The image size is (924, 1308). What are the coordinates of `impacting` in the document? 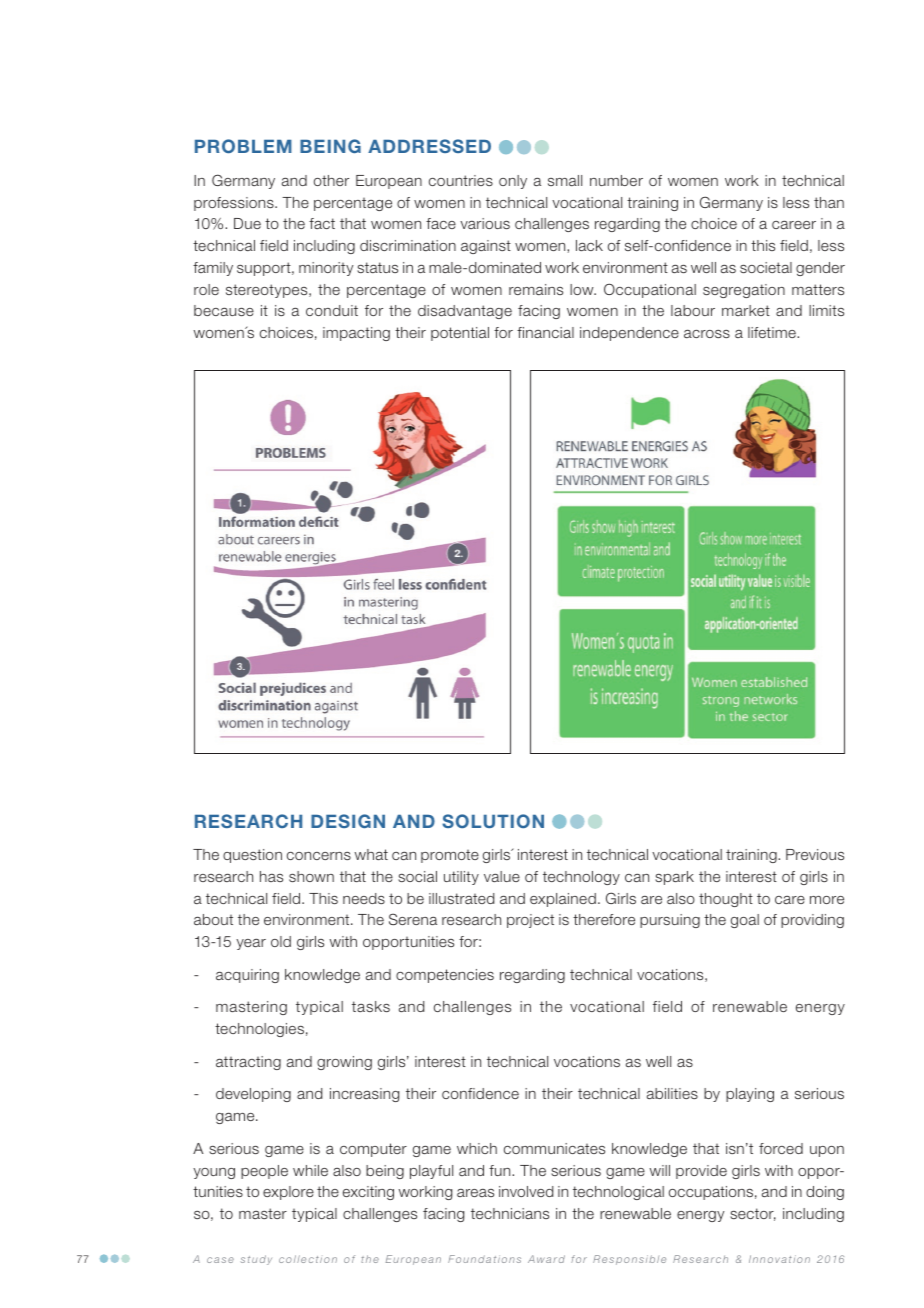 It's located at (356, 334).
